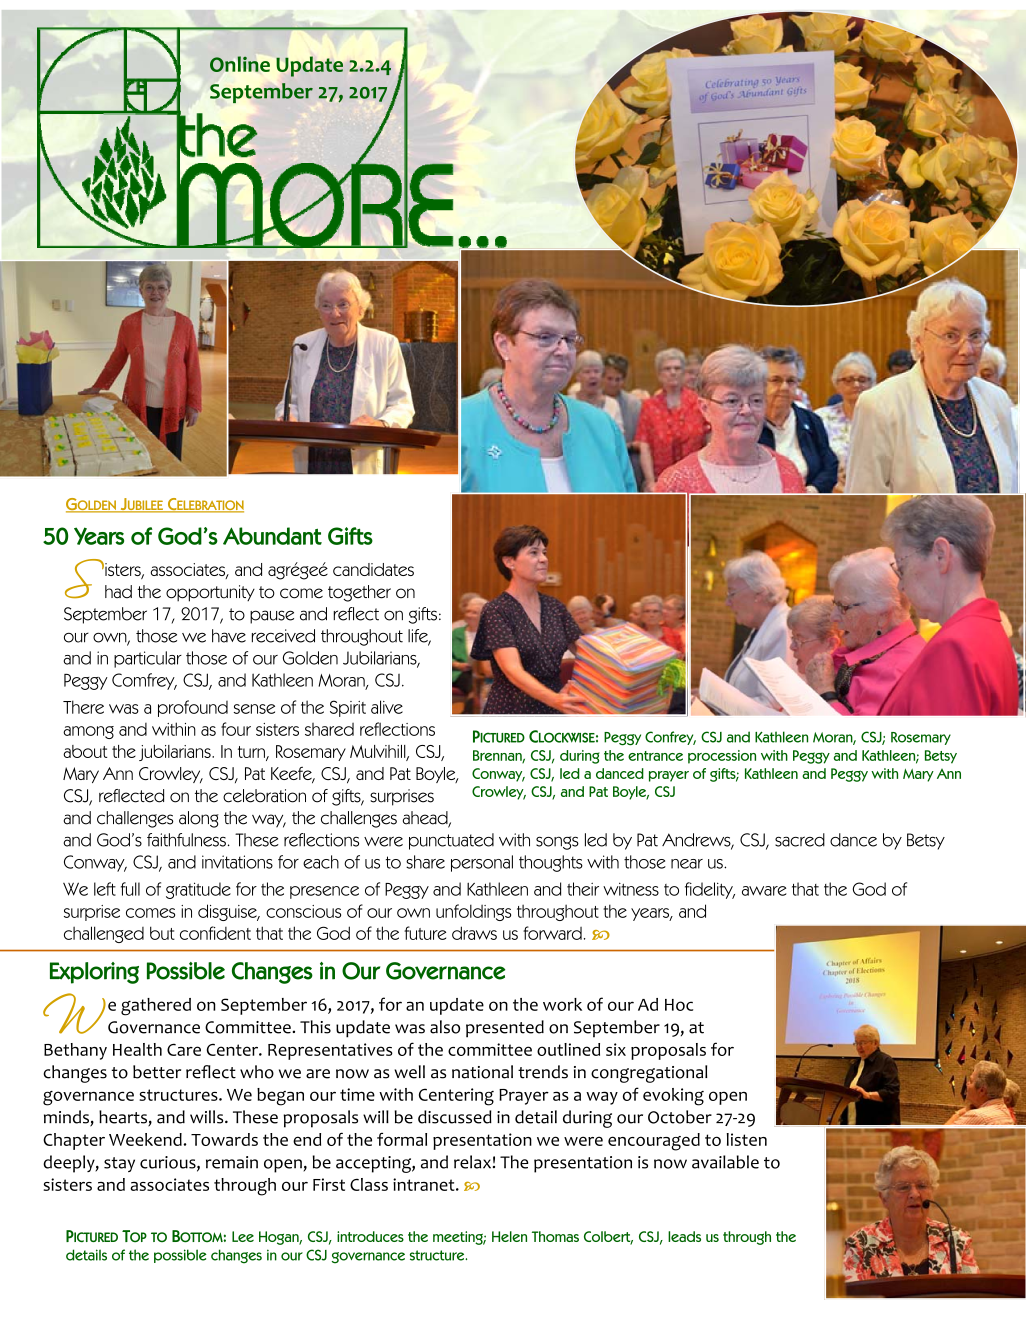 This screenshot has width=1026, height=1328. I want to click on entrance, so click(655, 756).
